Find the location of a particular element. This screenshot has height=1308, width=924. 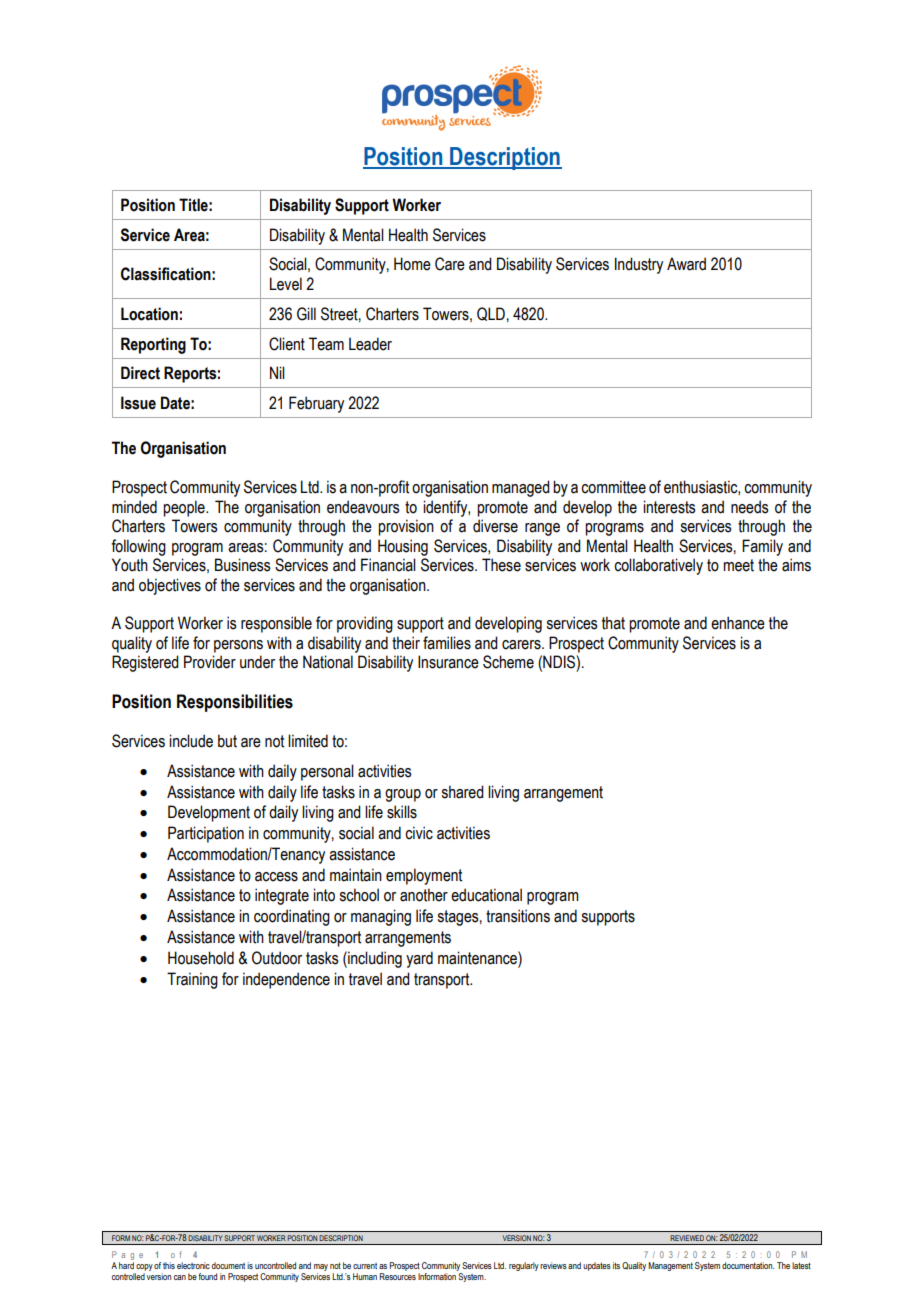

shared is located at coordinates (462, 792).
